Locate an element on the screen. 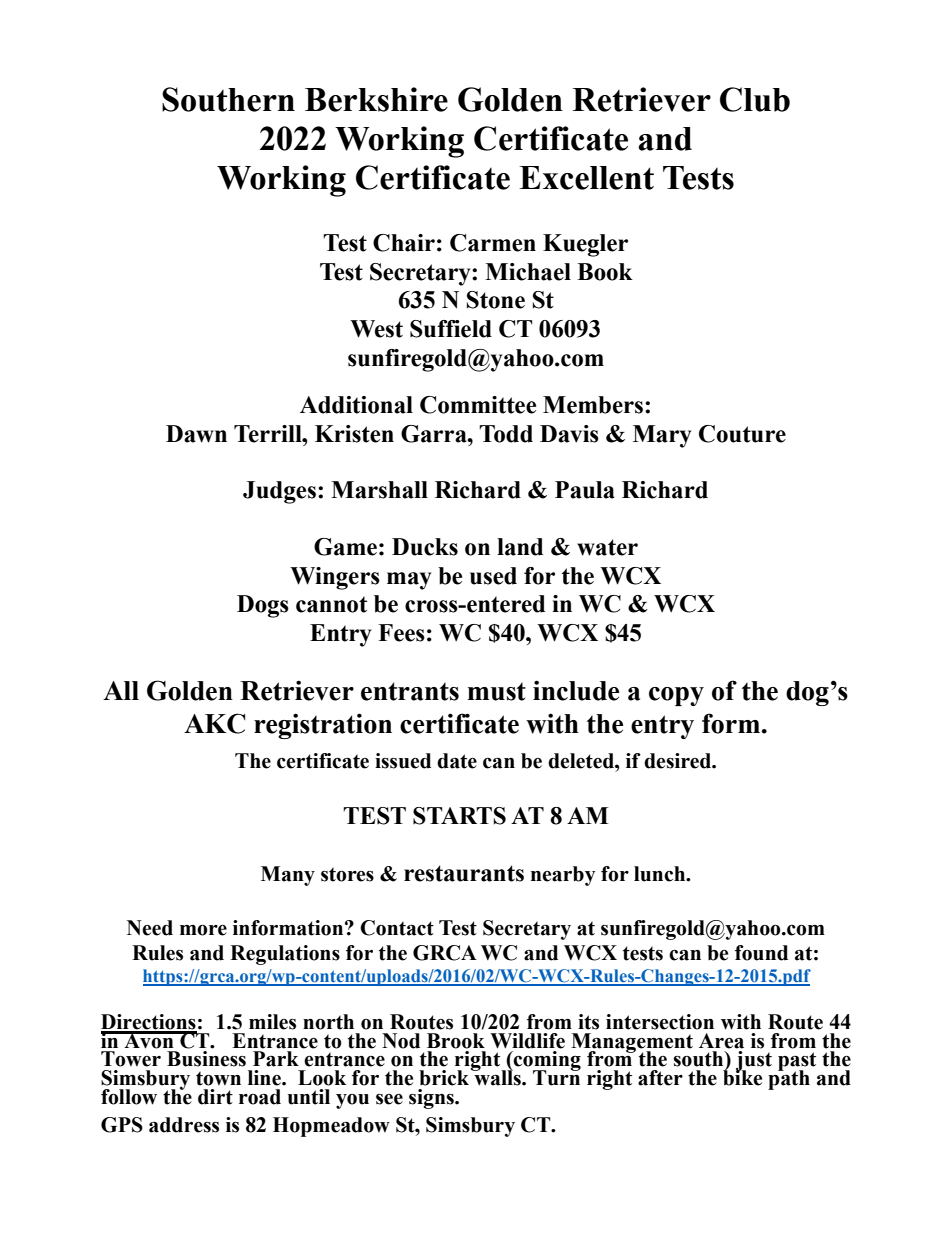 The image size is (952, 1233). Berkshire is located at coordinates (376, 99).
